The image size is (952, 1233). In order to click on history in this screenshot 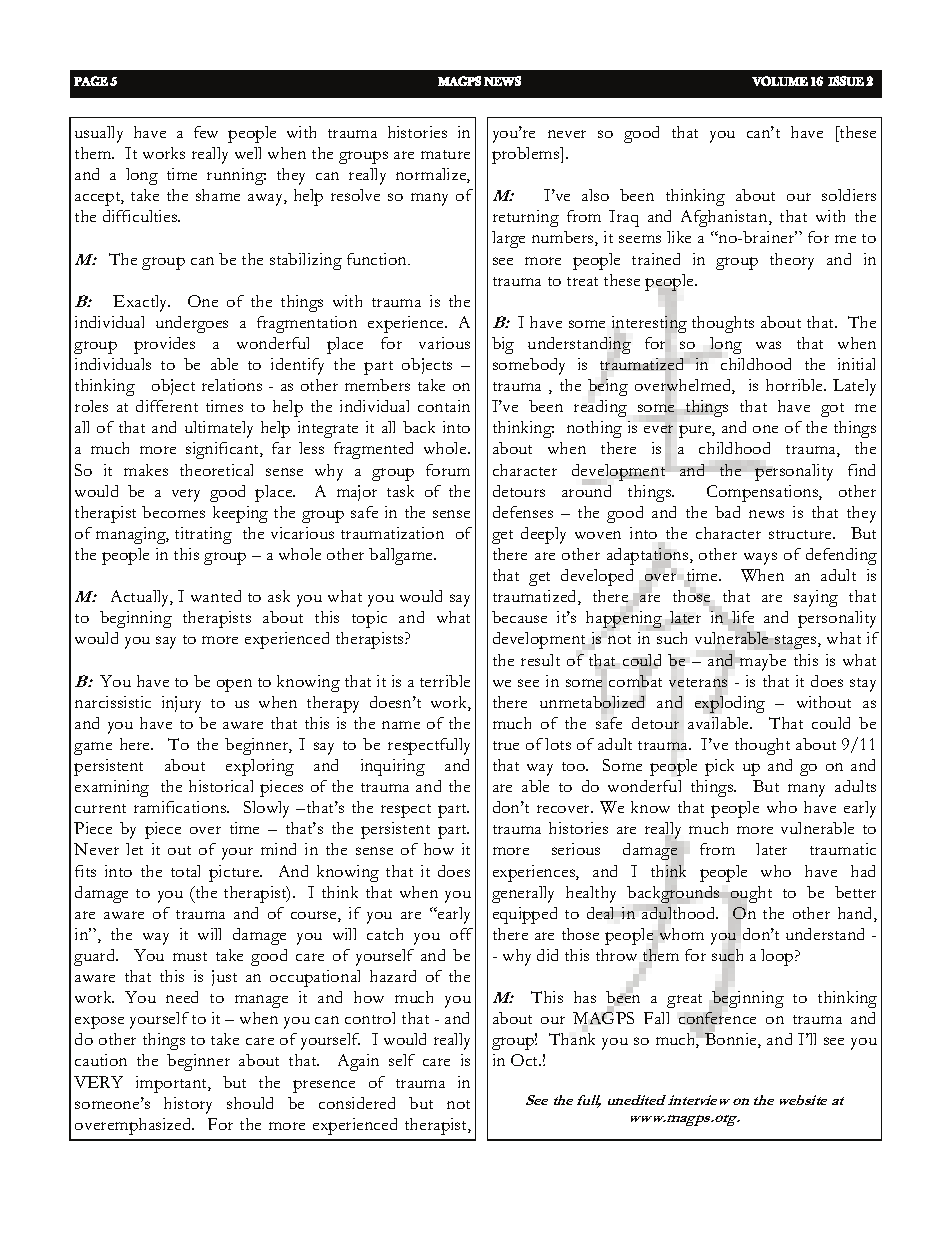, I will do `click(188, 1105)`.
